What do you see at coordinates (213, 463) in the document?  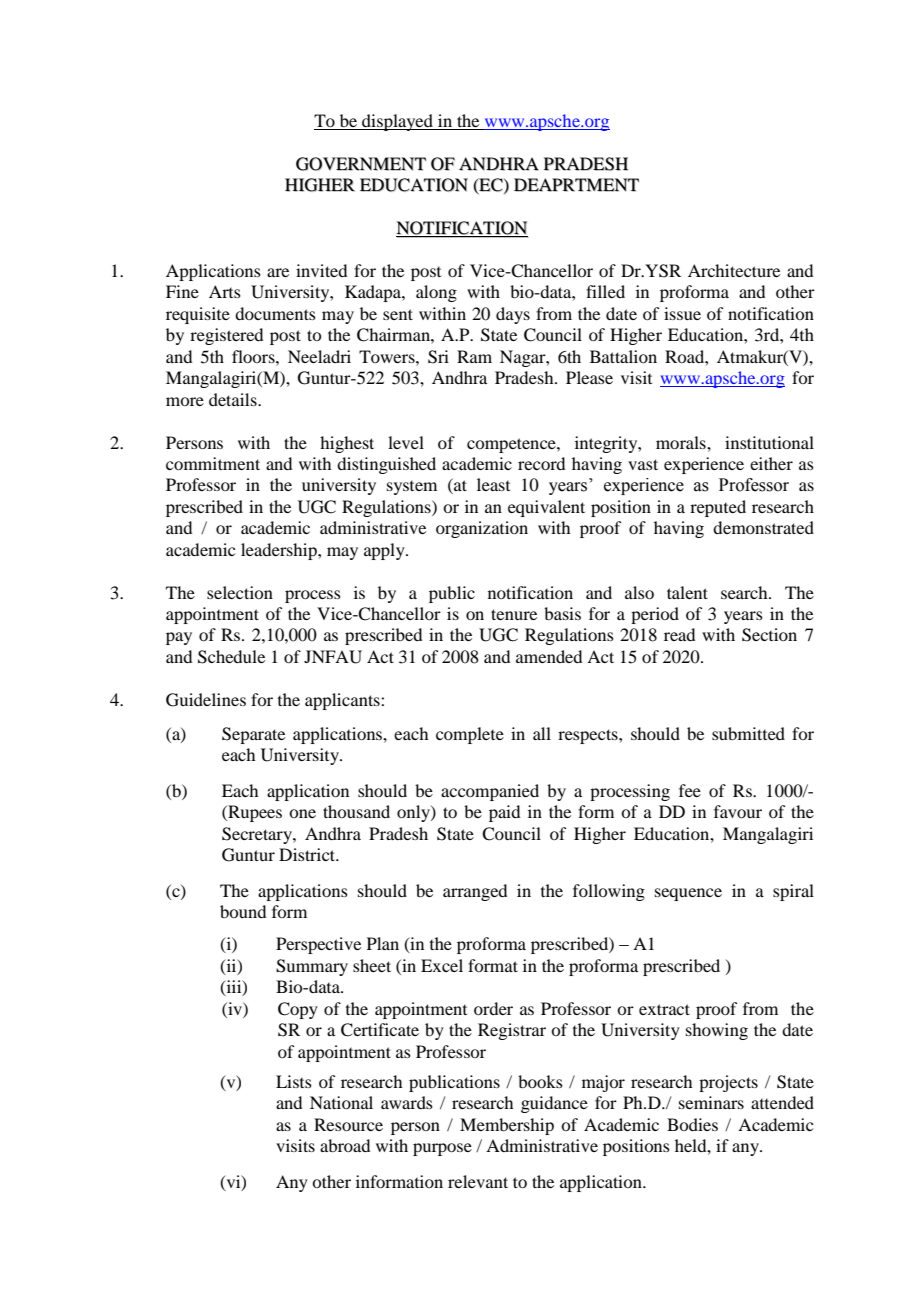 I see `commitment` at bounding box center [213, 463].
